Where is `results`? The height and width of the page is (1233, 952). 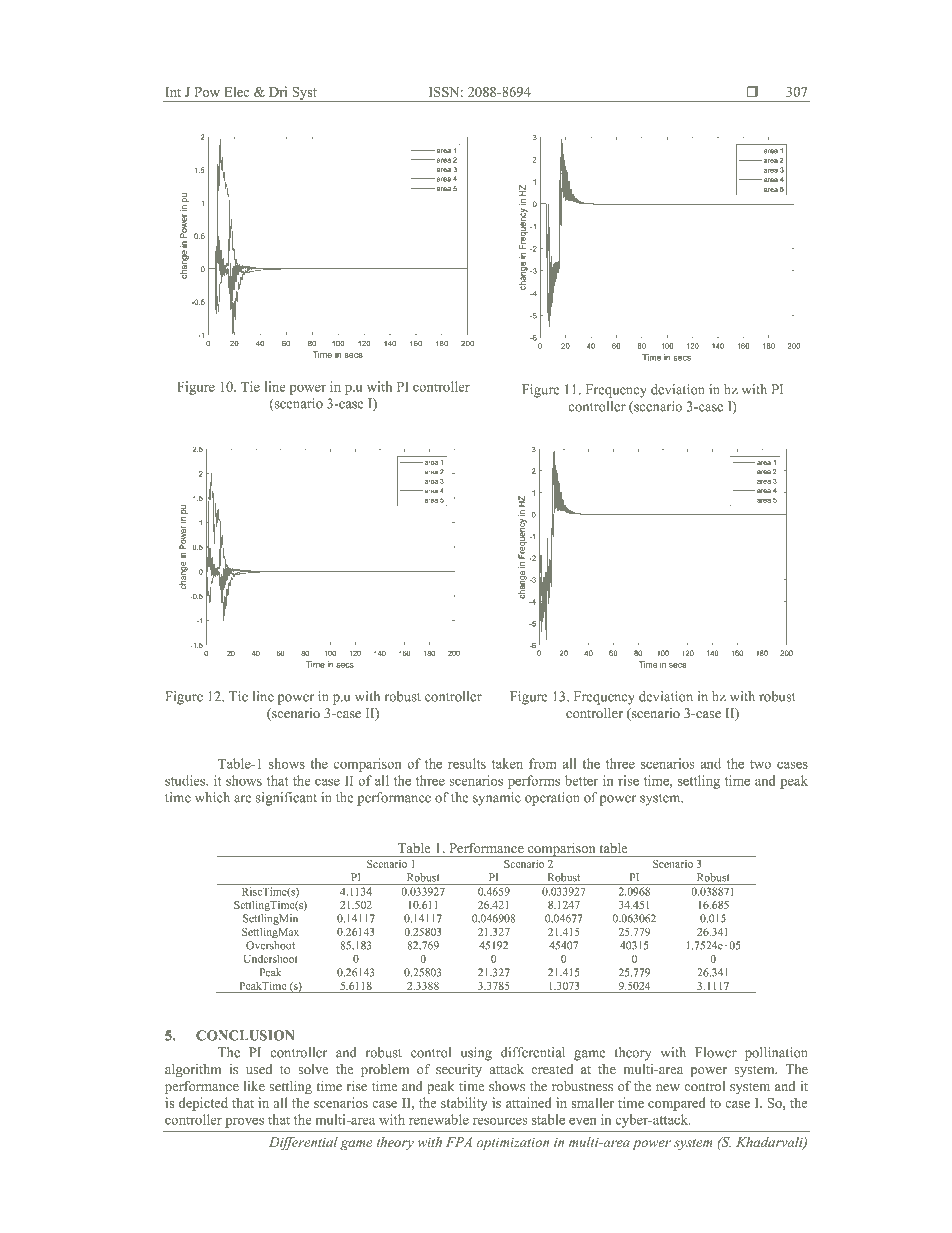 results is located at coordinates (467, 763).
